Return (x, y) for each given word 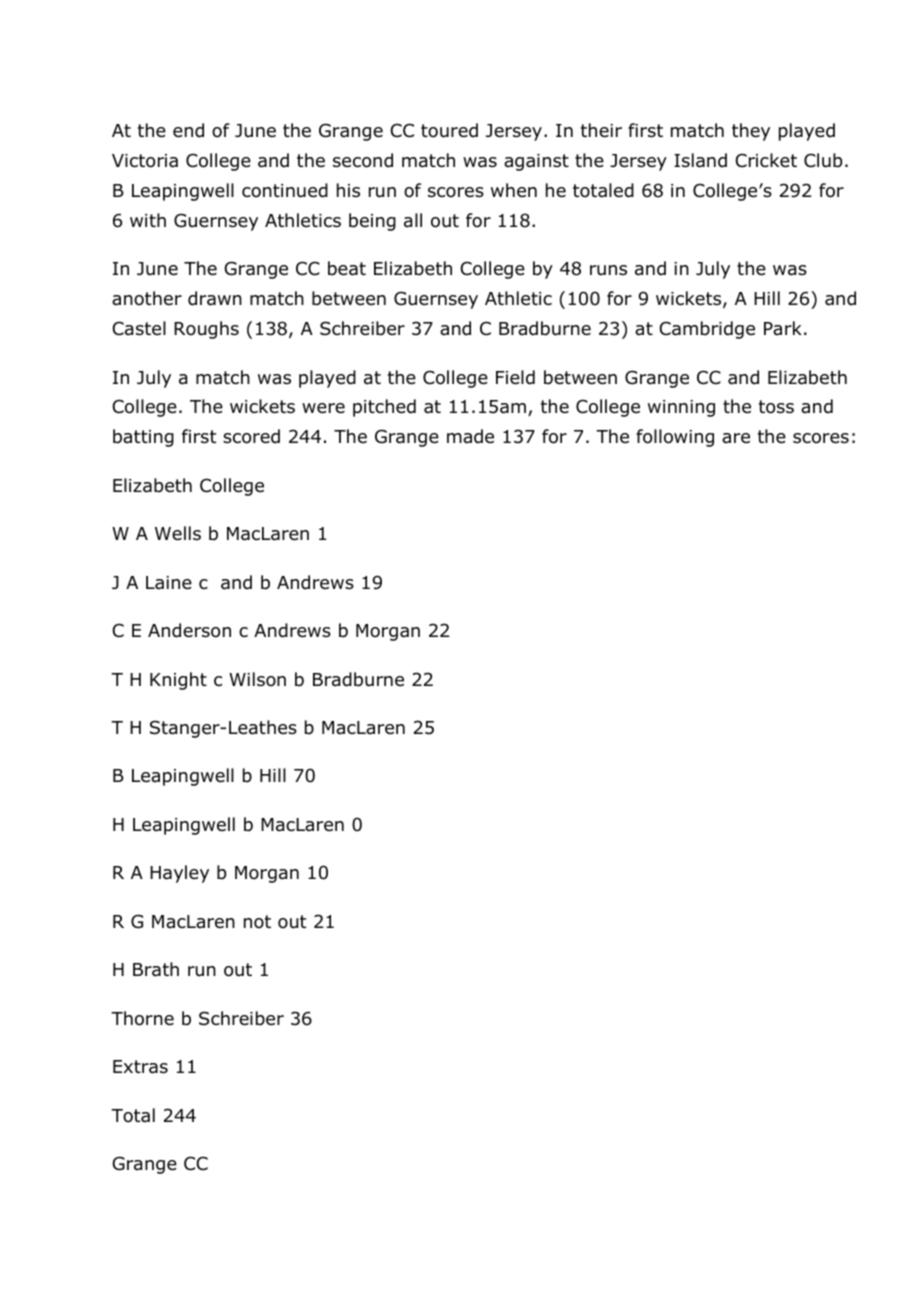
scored (251, 436)
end (188, 130)
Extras (140, 1067)
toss (776, 407)
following (675, 438)
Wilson (257, 679)
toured (449, 130)
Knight (178, 681)
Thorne (142, 1018)
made (470, 436)
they (751, 132)
